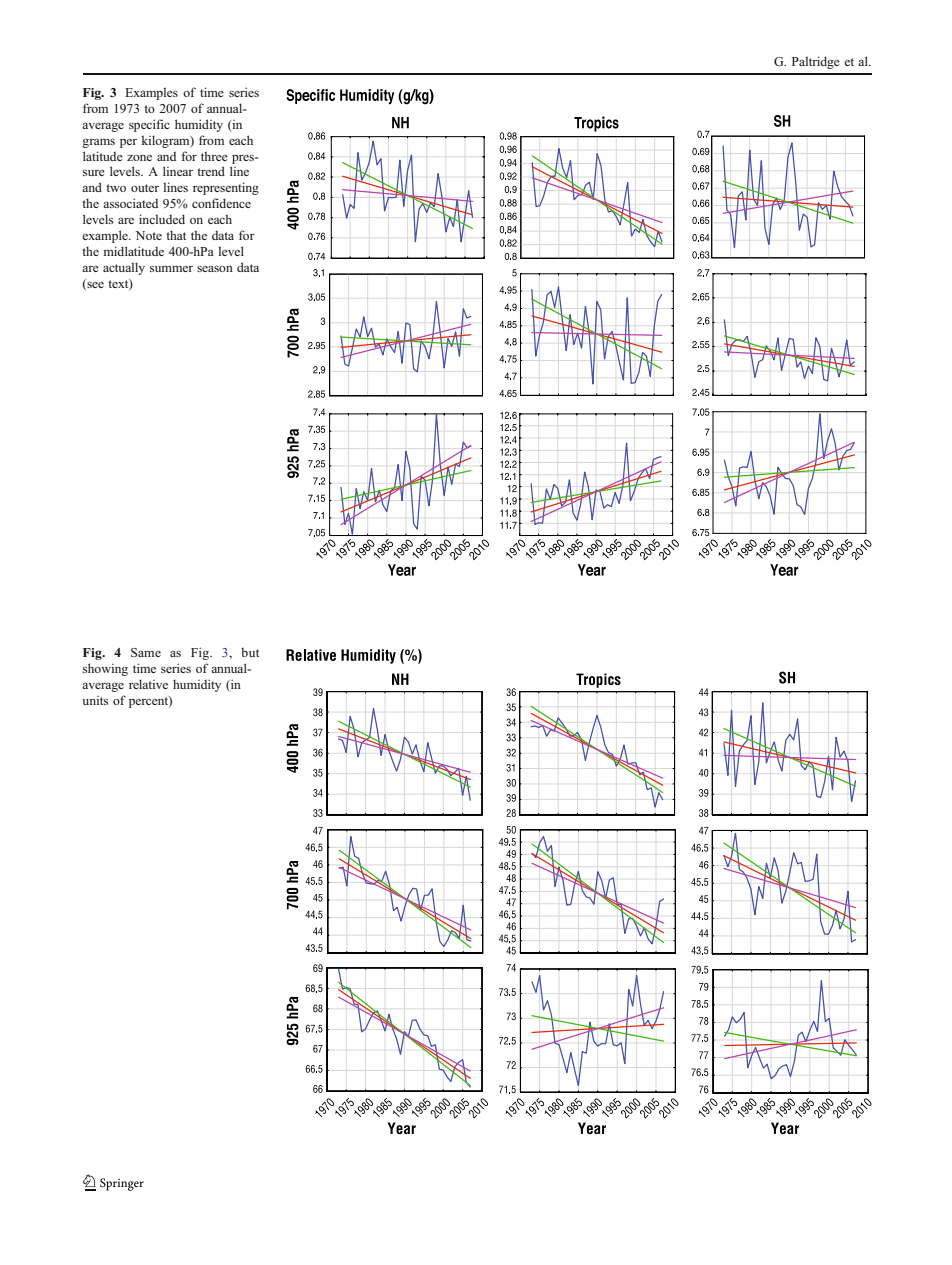 The height and width of the image is (1265, 952). Describe the element at coordinates (95, 700) in the image. I see `units` at that location.
